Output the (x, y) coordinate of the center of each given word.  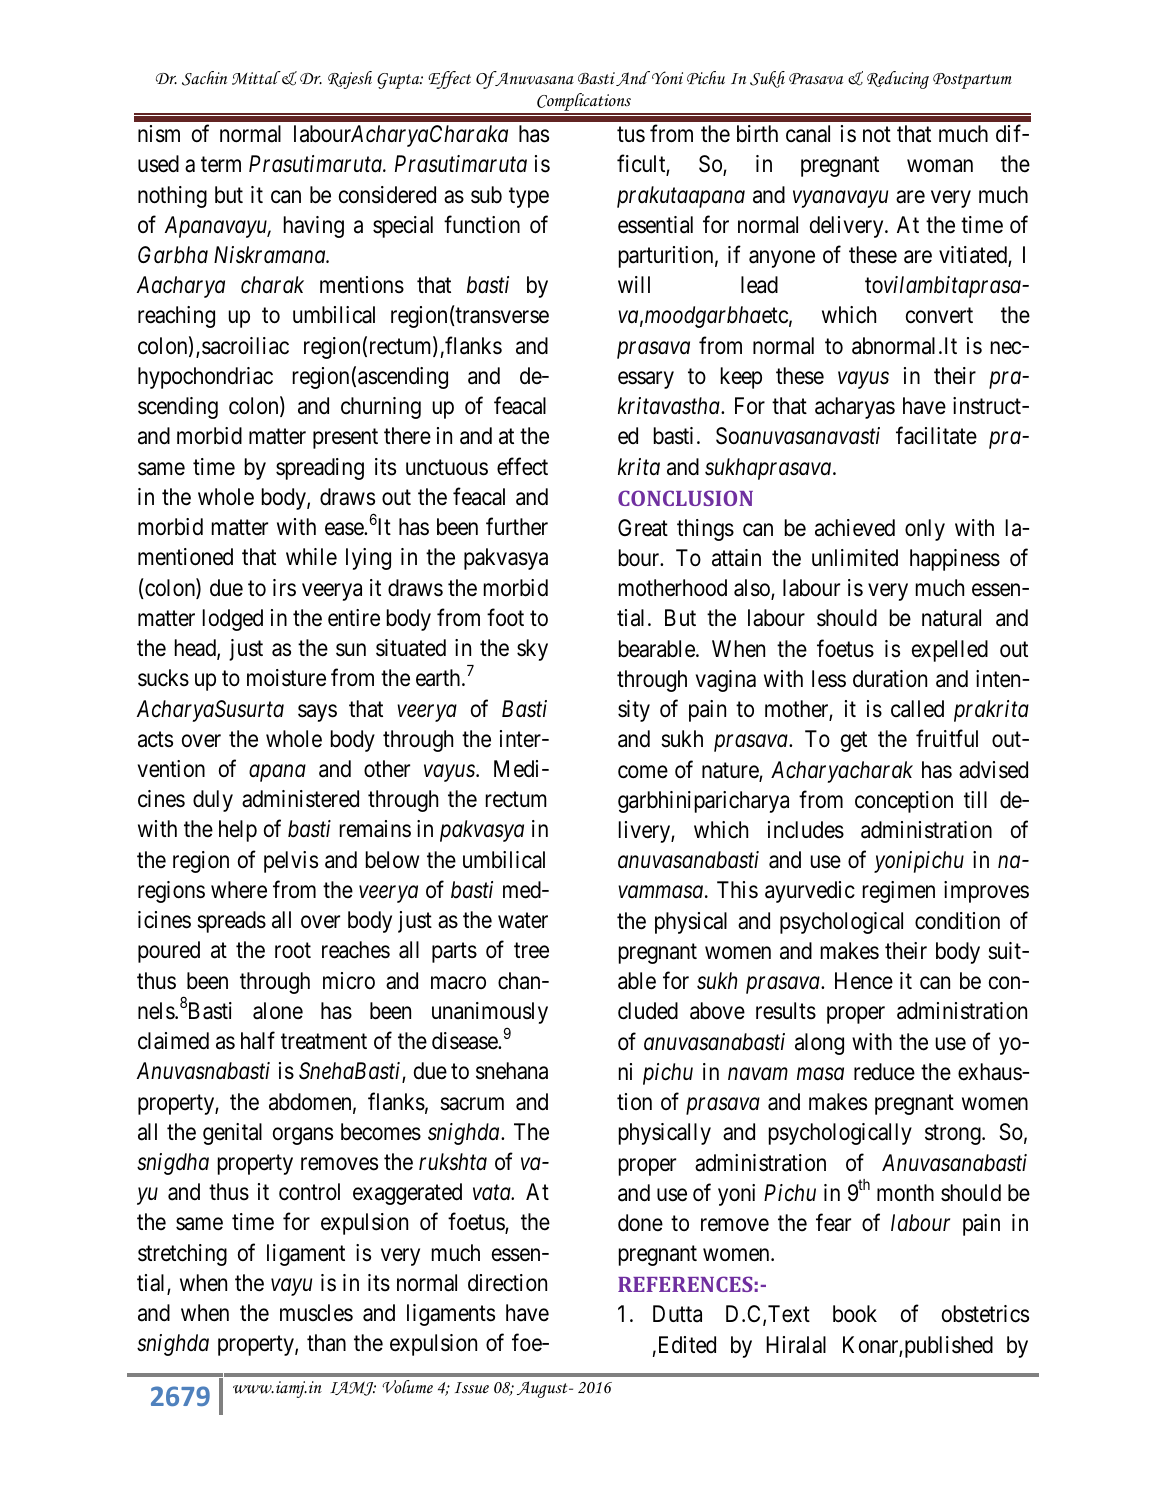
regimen (899, 892)
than (326, 1343)
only (925, 530)
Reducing (898, 80)
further (517, 527)
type (529, 197)
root (293, 951)
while (311, 556)
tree (531, 951)
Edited (685, 1345)
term (221, 165)
